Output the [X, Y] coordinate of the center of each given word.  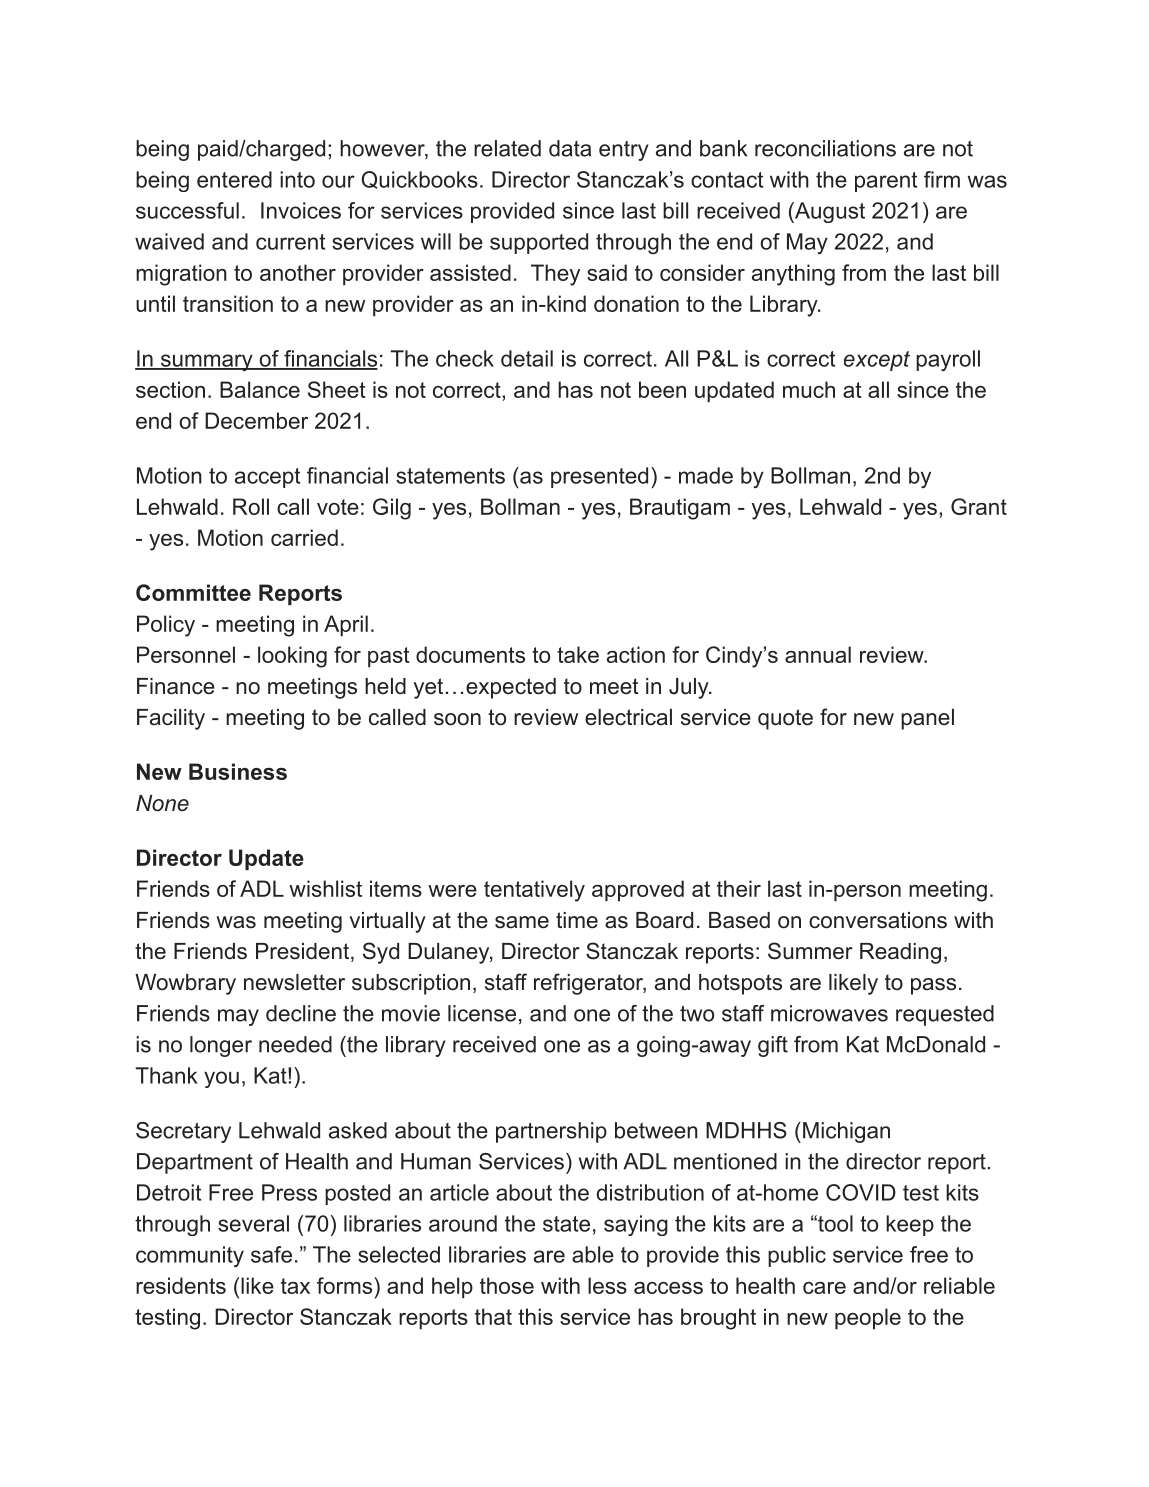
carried [304, 537]
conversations [878, 920]
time [577, 920]
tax [295, 1286]
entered [234, 179]
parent [886, 182]
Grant [979, 506]
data [570, 148]
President [302, 951]
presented [599, 477]
